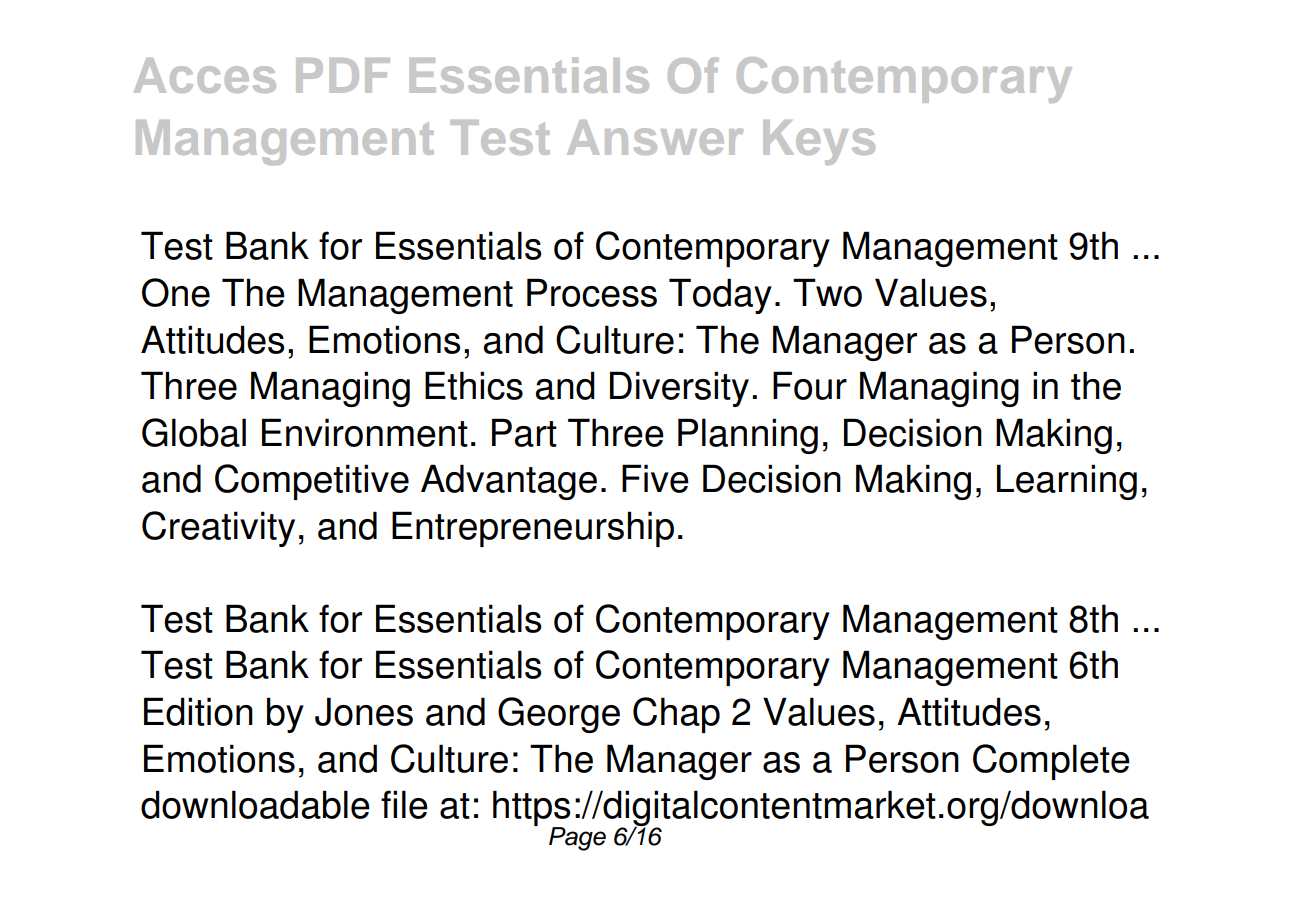 The height and width of the screenshot is (924, 1303). Describe the element at coordinates (404, 804) in the screenshot. I see `file` at that location.
